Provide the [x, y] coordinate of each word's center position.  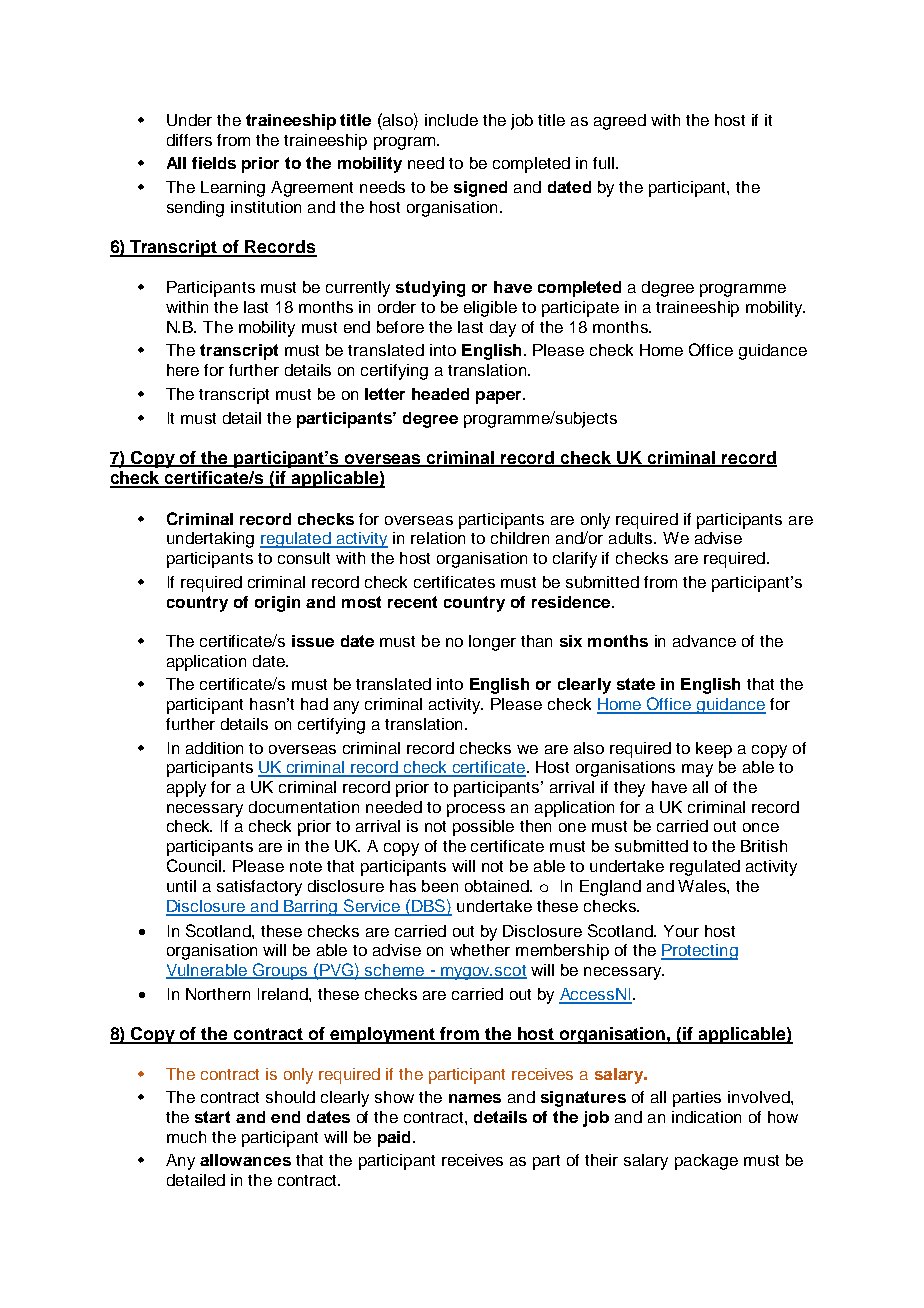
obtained [498, 886]
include [451, 120]
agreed [620, 122]
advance [704, 641]
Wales [703, 886]
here [183, 370]
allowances [245, 1160]
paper [500, 397]
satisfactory [259, 888]
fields [214, 163]
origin [277, 604]
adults [632, 538]
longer [492, 643]
